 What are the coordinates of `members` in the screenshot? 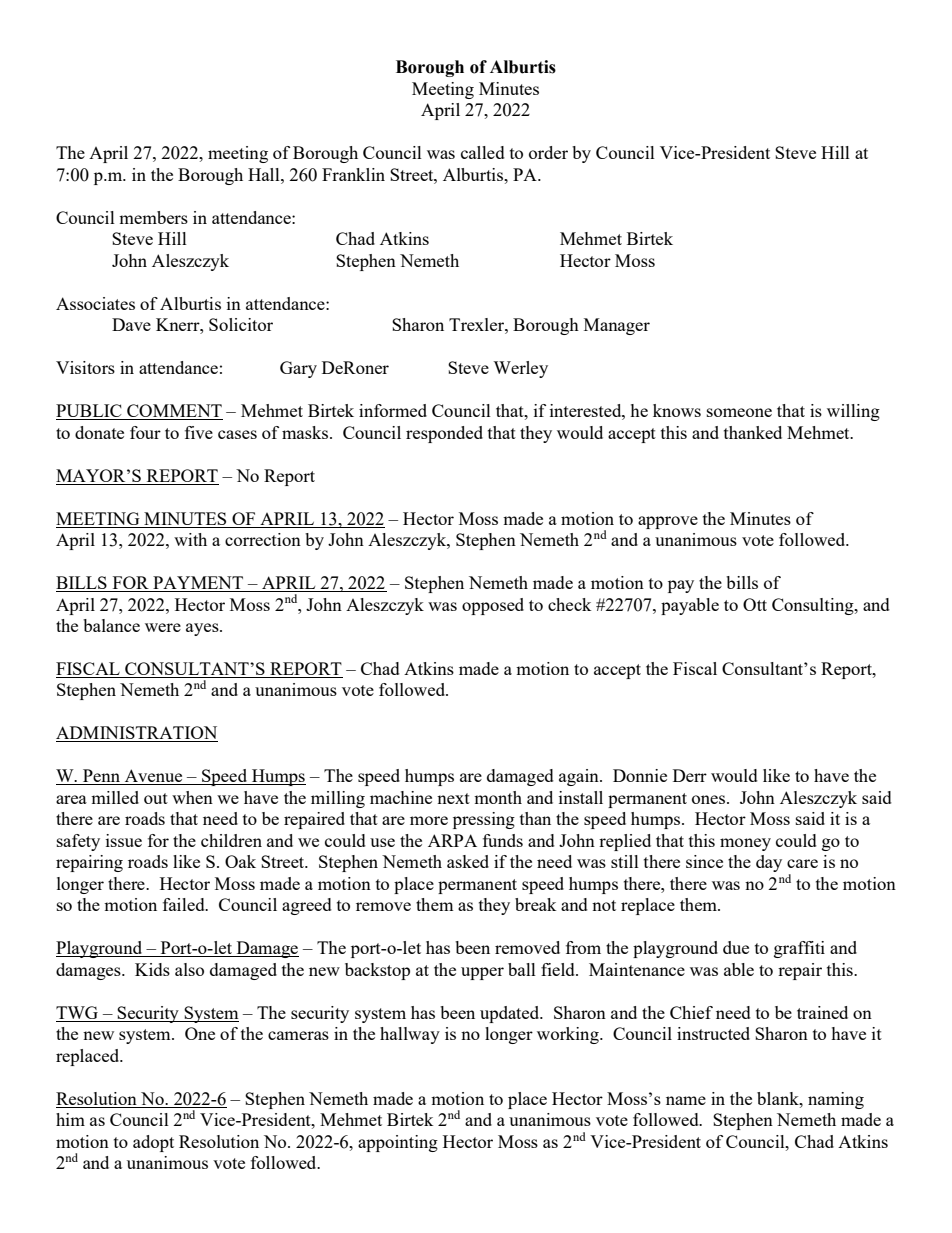 It's located at (153, 217).
